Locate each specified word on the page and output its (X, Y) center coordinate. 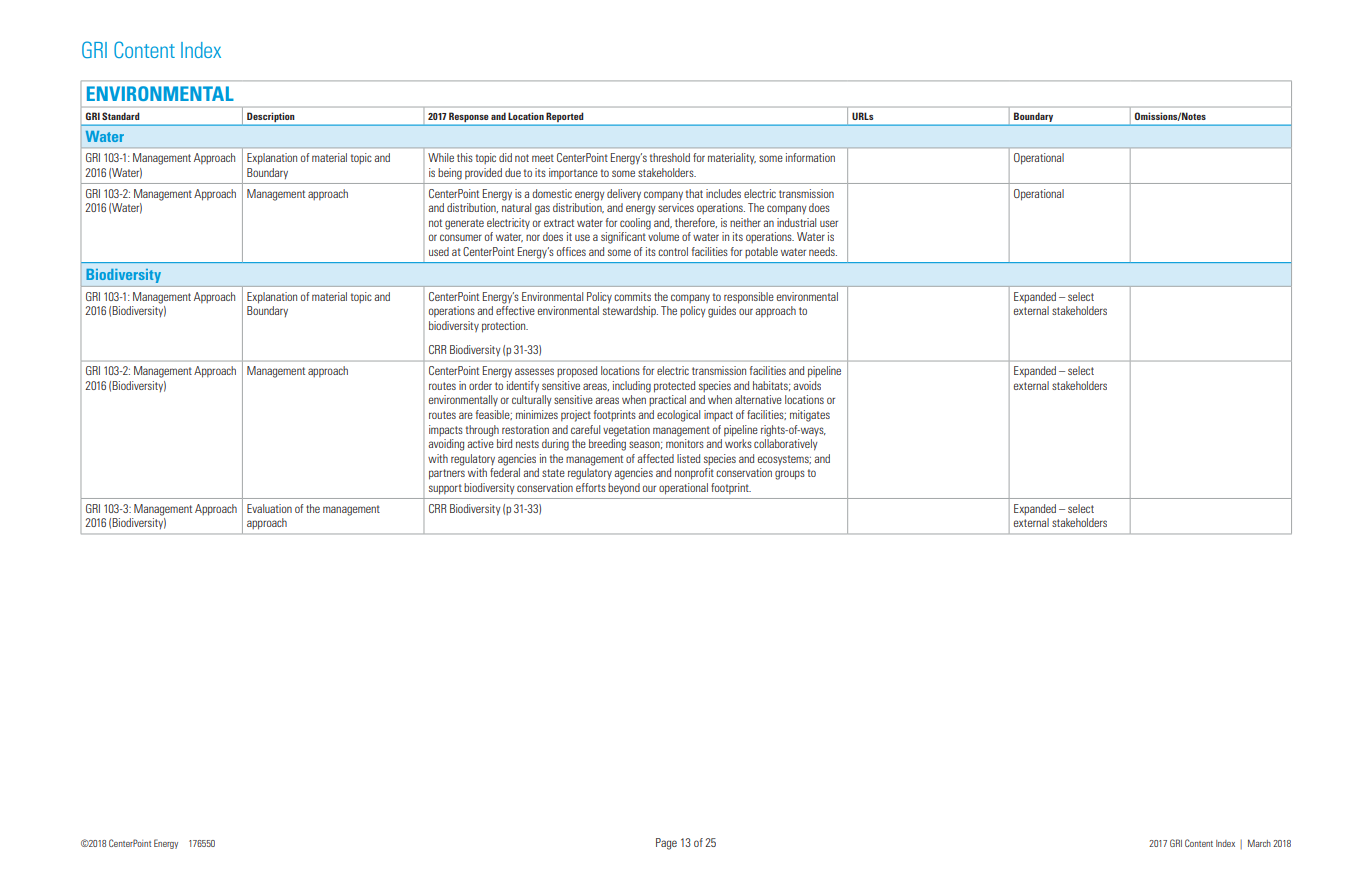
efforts (591, 487)
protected (674, 387)
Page (666, 844)
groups (790, 475)
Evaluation (269, 508)
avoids (807, 385)
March (1259, 843)
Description (270, 117)
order (480, 385)
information (810, 157)
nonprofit (694, 474)
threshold (670, 157)
